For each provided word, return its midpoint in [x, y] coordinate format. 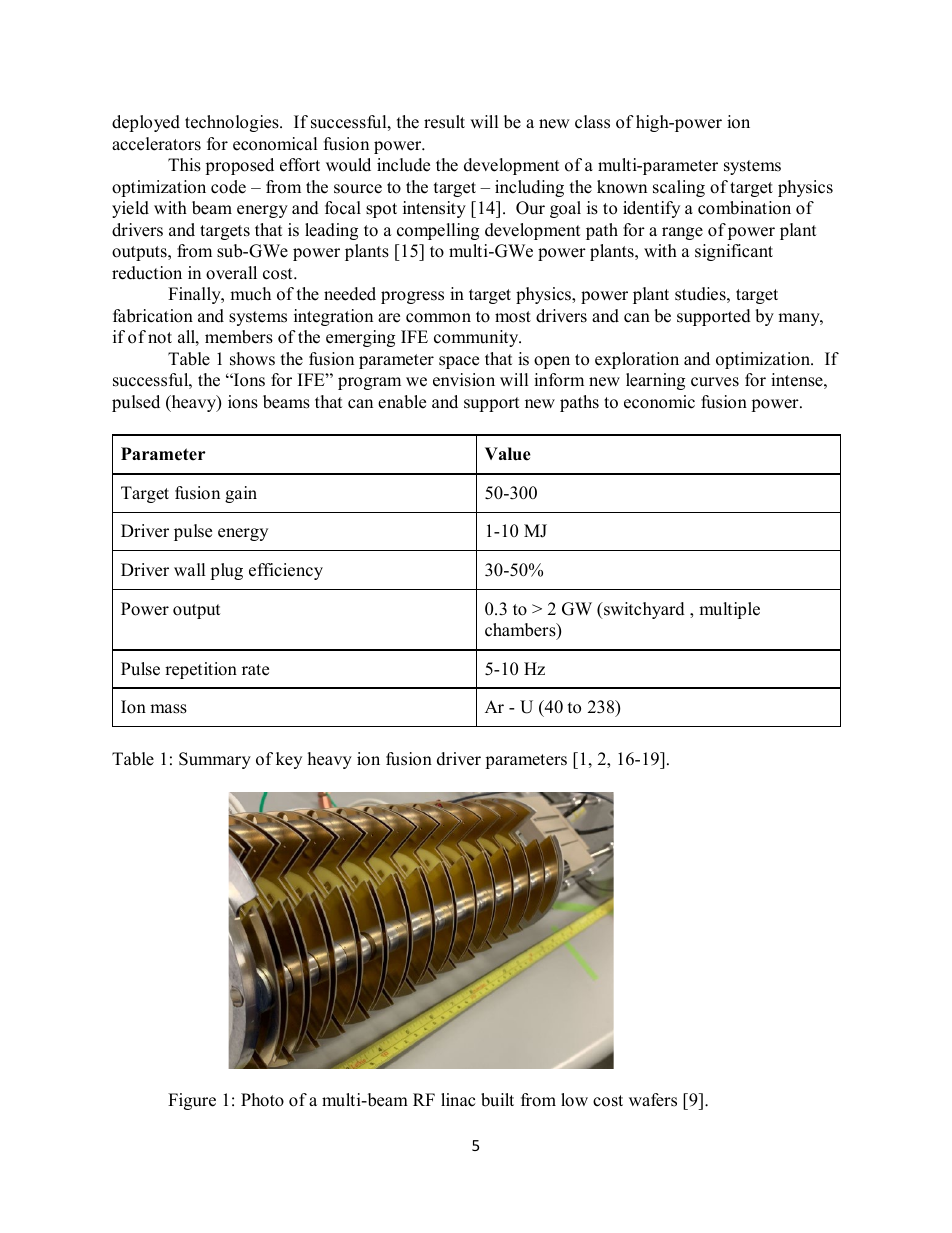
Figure [192, 1101]
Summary [215, 760]
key [289, 760]
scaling [679, 188]
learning [655, 381]
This [184, 165]
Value [508, 454]
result [444, 122]
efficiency [286, 571]
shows [252, 359]
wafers [653, 1100]
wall [190, 569]
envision [464, 380]
